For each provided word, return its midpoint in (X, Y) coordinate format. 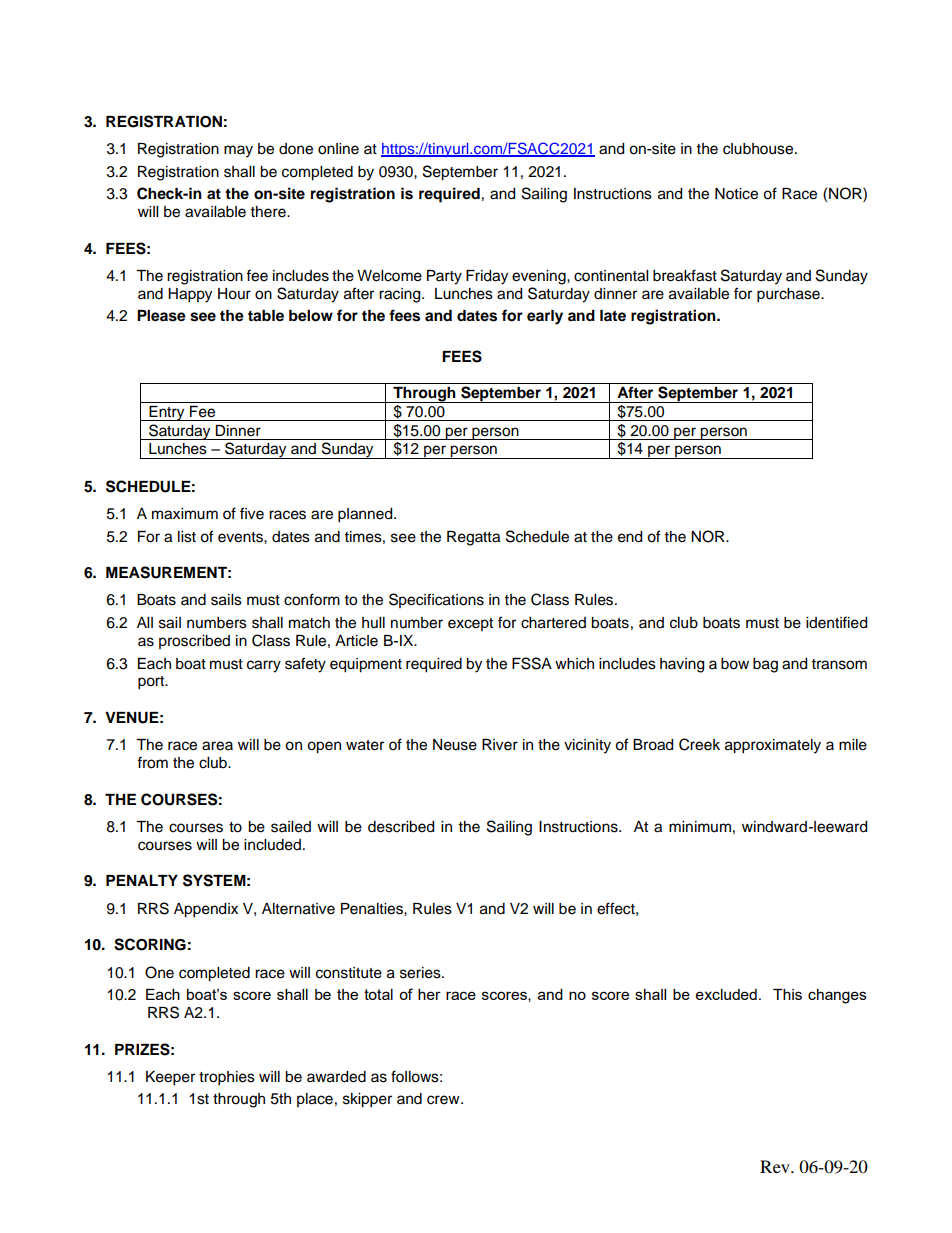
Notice (736, 194)
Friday (487, 277)
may (238, 151)
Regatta (473, 538)
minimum (700, 826)
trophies (227, 1078)
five (252, 513)
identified (836, 622)
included (272, 845)
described (401, 827)
